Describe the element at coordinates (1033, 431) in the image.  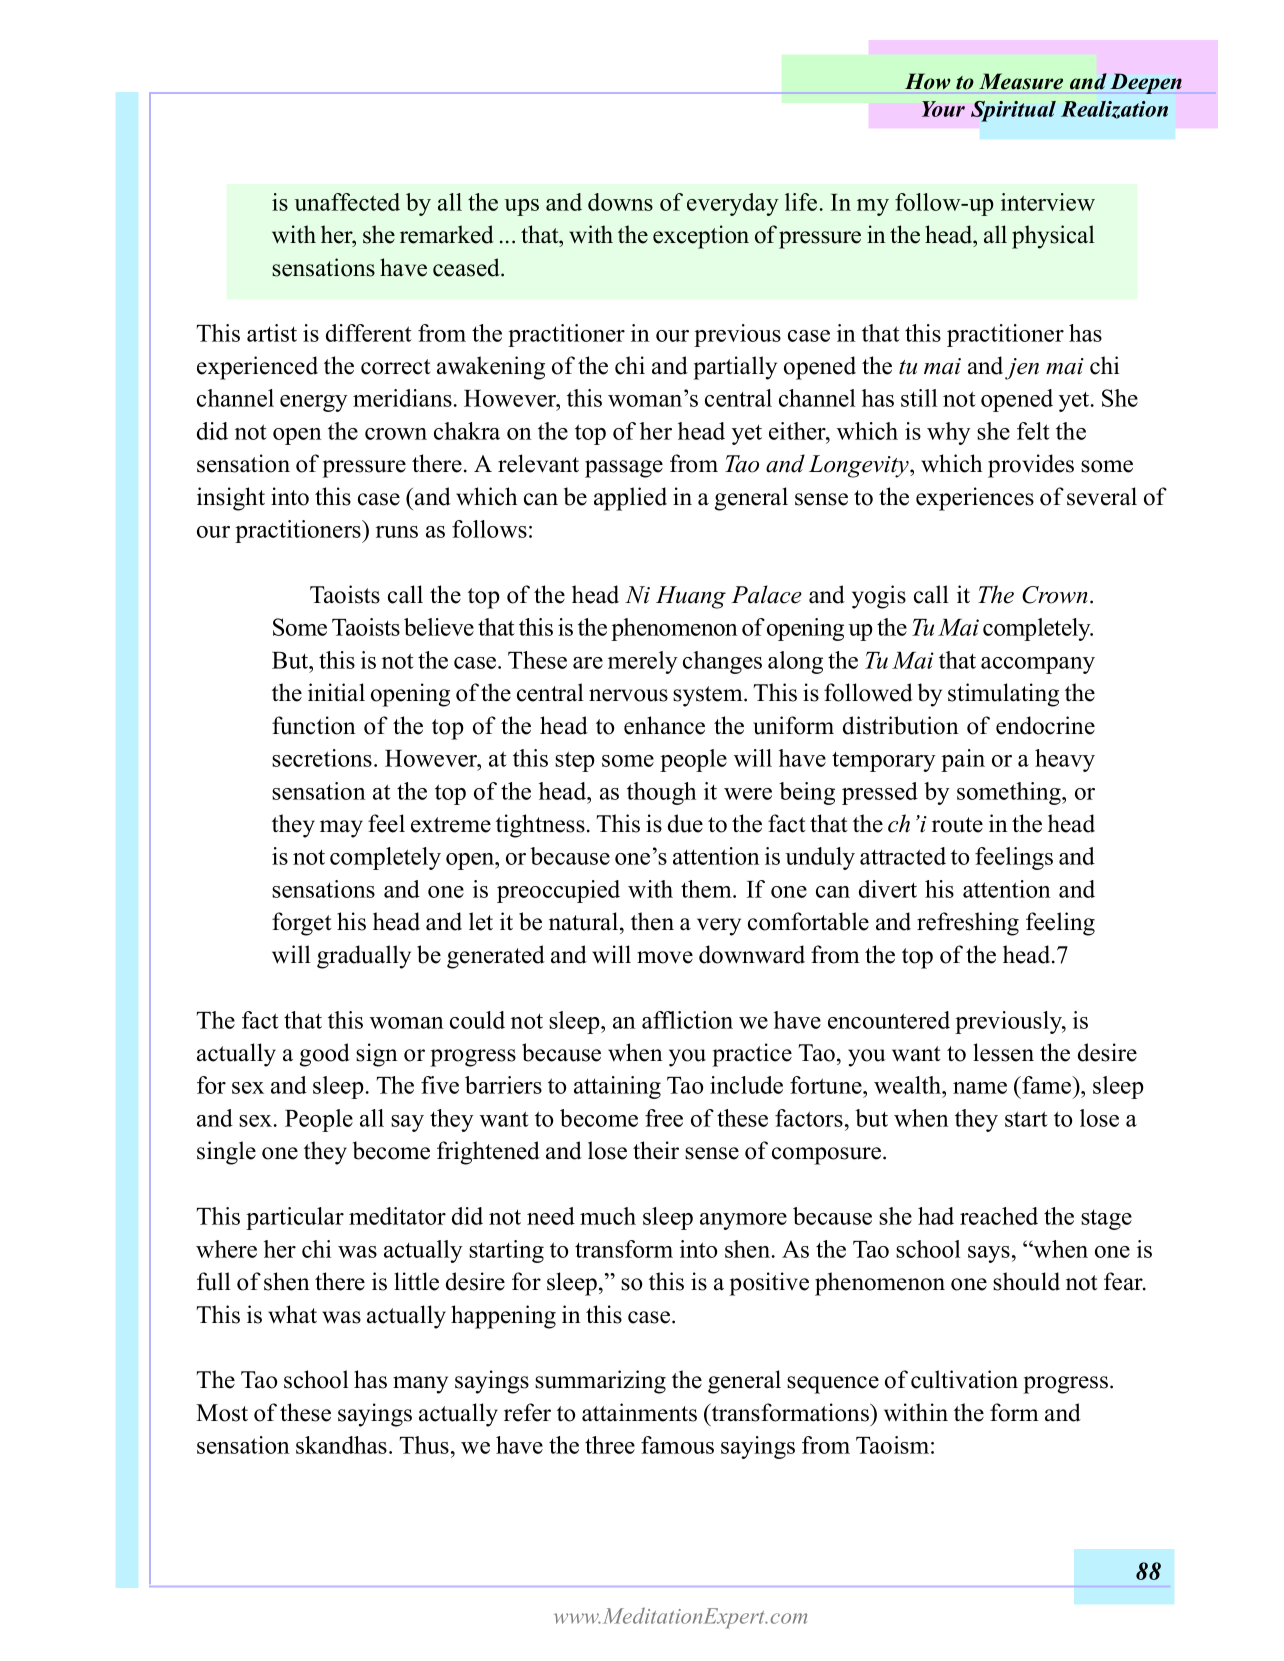
I see `felt` at that location.
